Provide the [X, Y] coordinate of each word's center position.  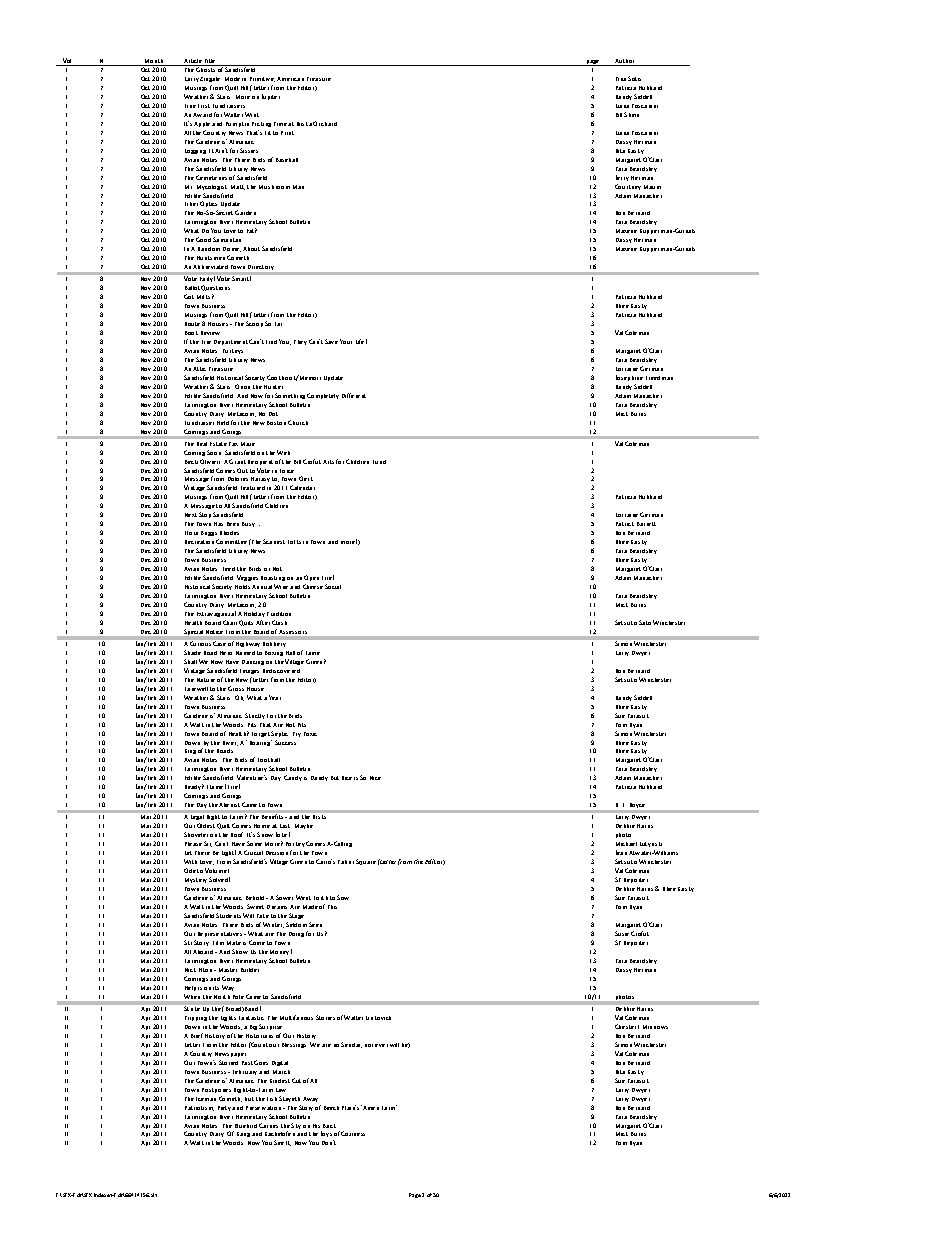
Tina [621, 79]
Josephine [629, 378]
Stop [205, 515]
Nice [375, 778]
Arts [328, 462]
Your [346, 341]
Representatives [221, 934]
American [290, 79]
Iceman [206, 1099]
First [204, 106]
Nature [206, 680]
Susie [622, 933]
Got [189, 296]
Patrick [625, 524]
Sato [645, 622]
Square [366, 862]
